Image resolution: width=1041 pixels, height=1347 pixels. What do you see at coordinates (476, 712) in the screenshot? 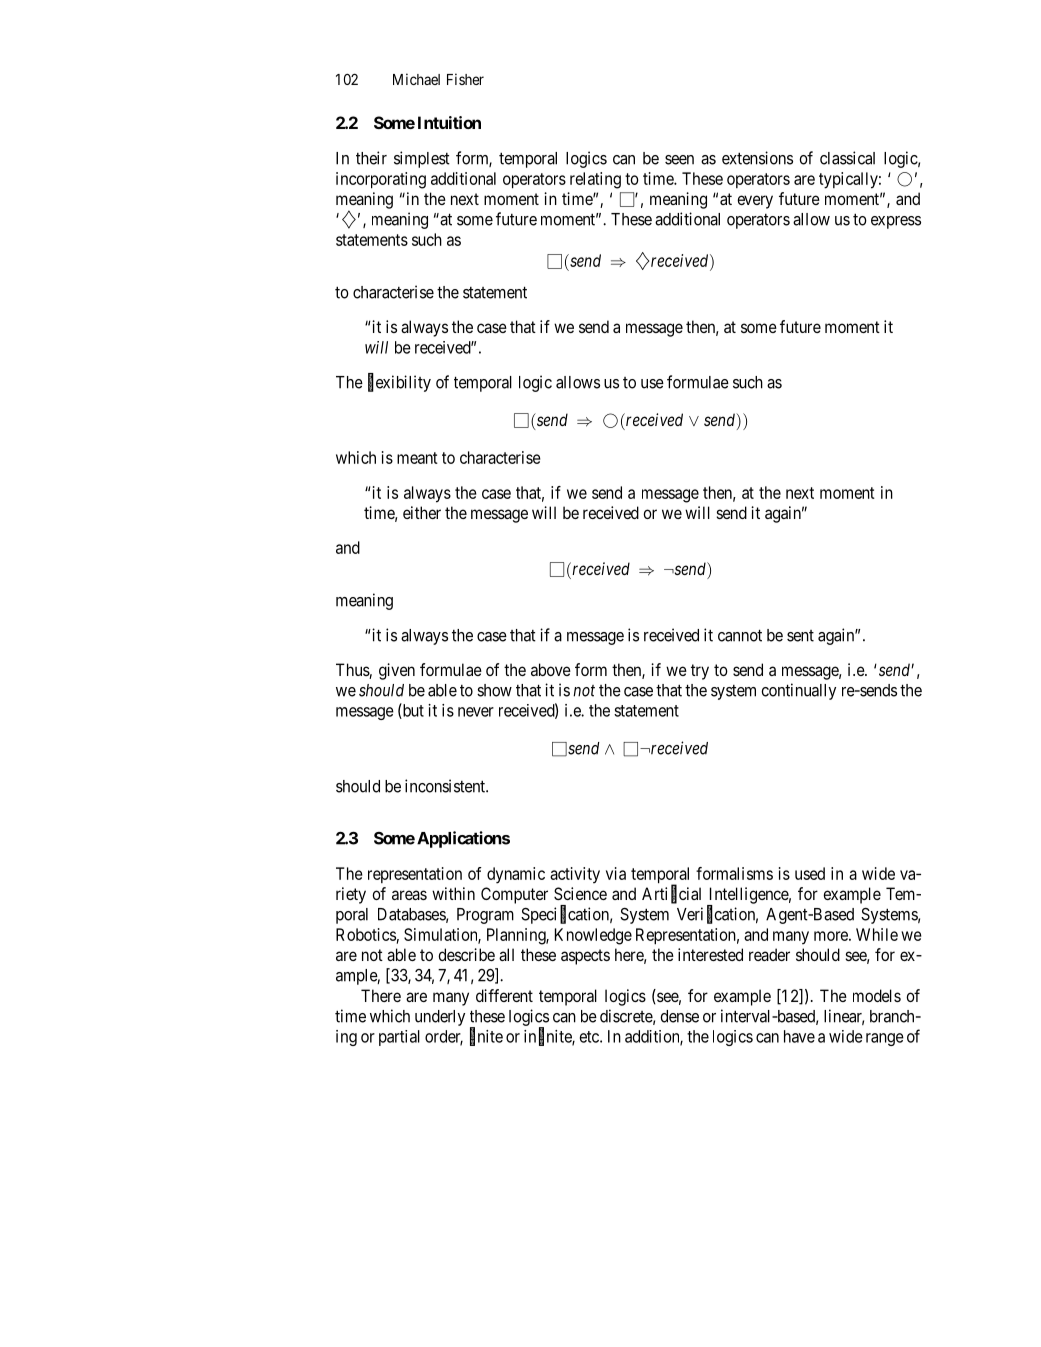
I see `never` at bounding box center [476, 712].
